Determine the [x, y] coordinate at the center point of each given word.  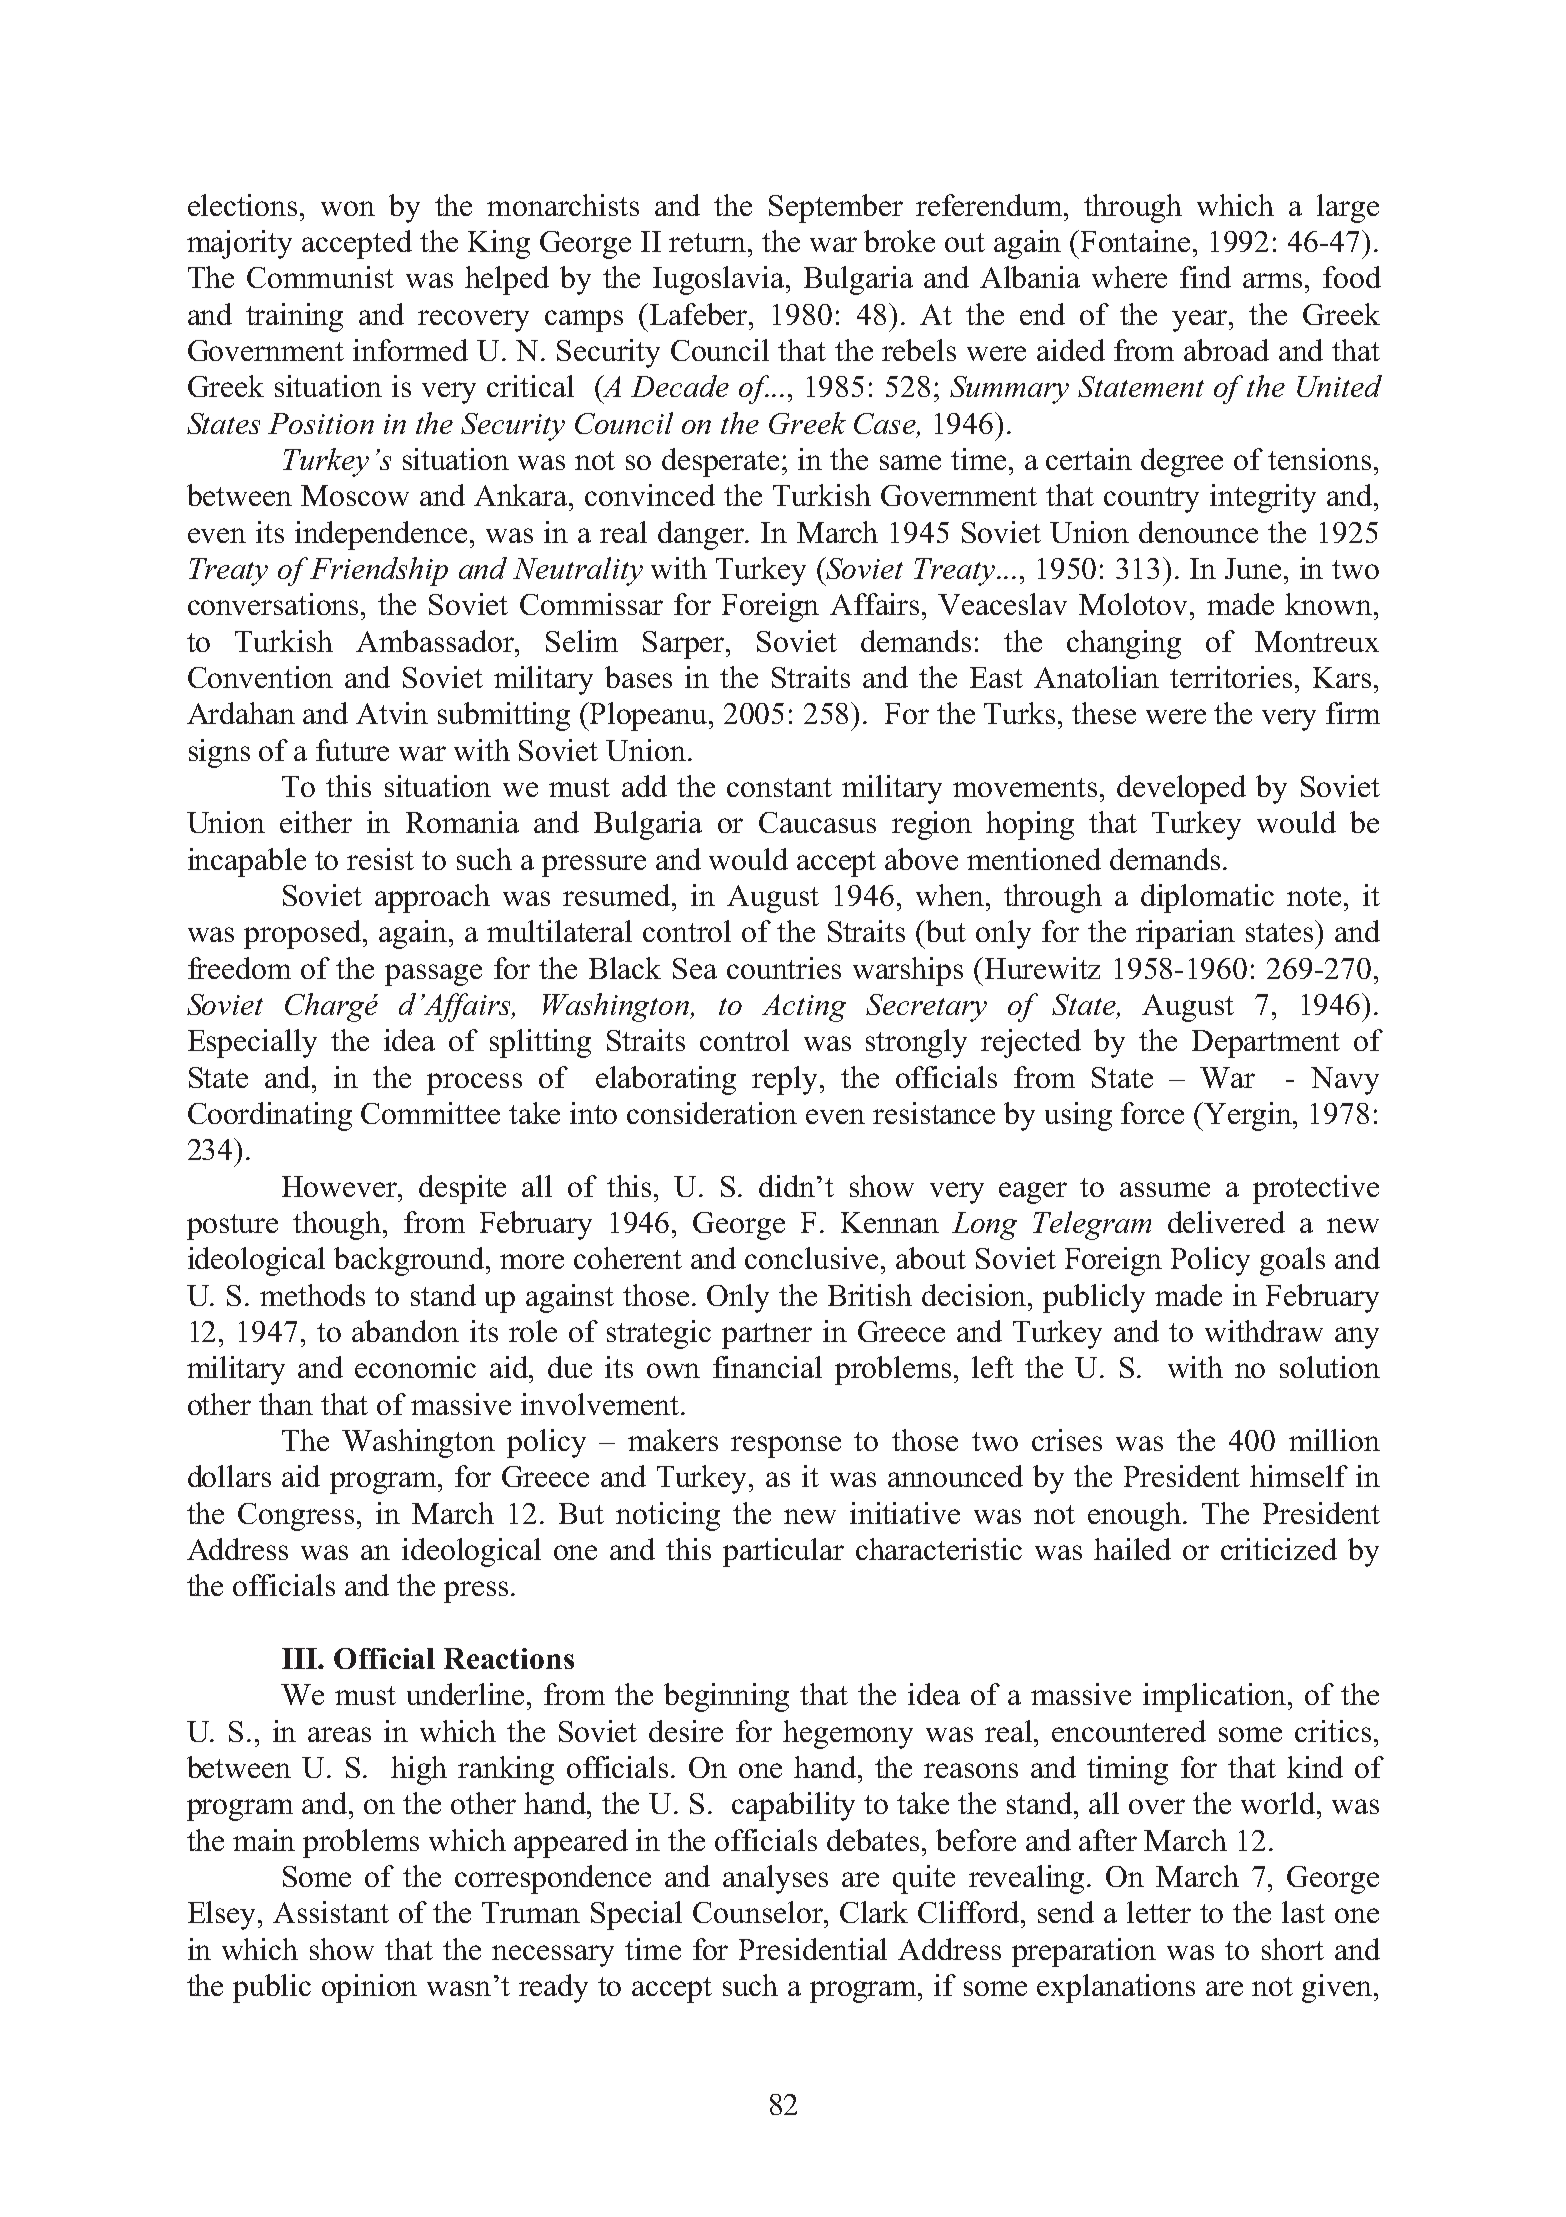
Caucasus [817, 822]
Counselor [759, 1912]
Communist [320, 277]
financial [767, 1367]
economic [415, 1367]
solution [1330, 1367]
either [316, 822]
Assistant [331, 1912]
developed [1181, 789]
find [1205, 277]
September [836, 208]
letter [1159, 1912]
